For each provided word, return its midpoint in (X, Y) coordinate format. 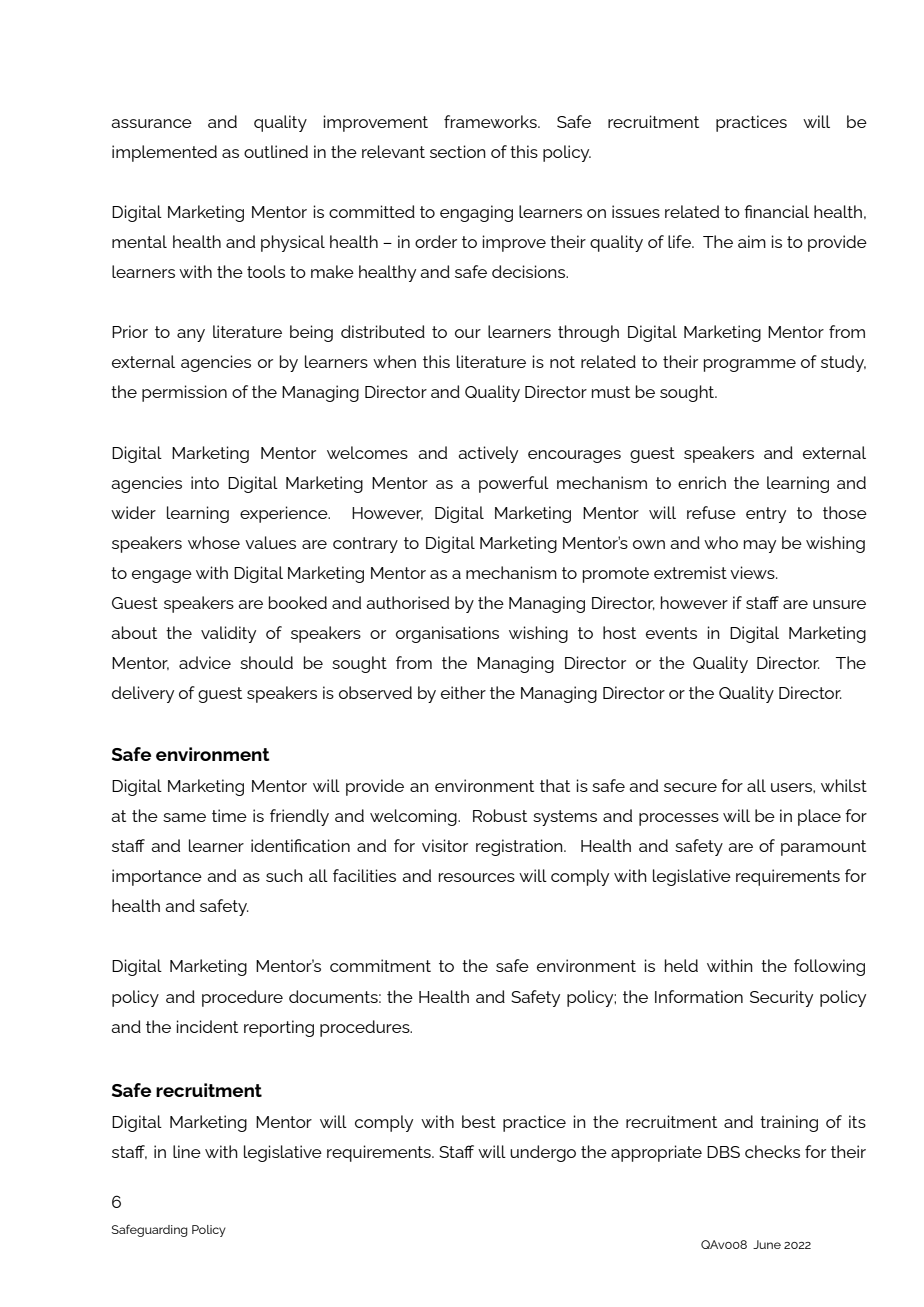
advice (205, 662)
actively (488, 454)
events (671, 633)
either (463, 692)
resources (477, 877)
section (458, 151)
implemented (164, 153)
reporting (279, 1028)
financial (776, 211)
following (829, 967)
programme (750, 365)
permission (184, 393)
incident (207, 1026)
